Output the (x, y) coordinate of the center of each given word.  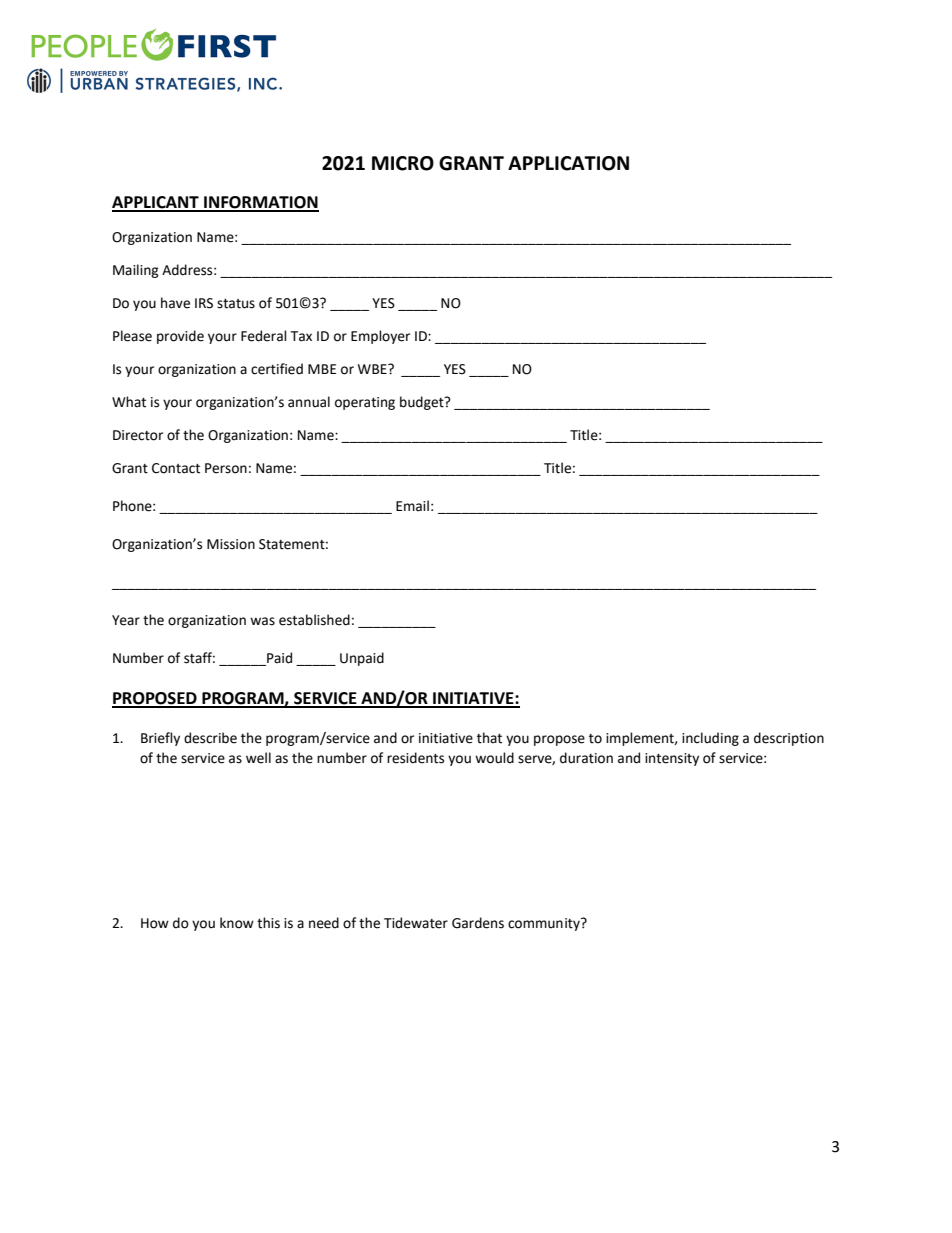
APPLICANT (156, 203)
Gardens (478, 923)
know (237, 923)
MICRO (403, 163)
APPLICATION (568, 163)
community (545, 924)
